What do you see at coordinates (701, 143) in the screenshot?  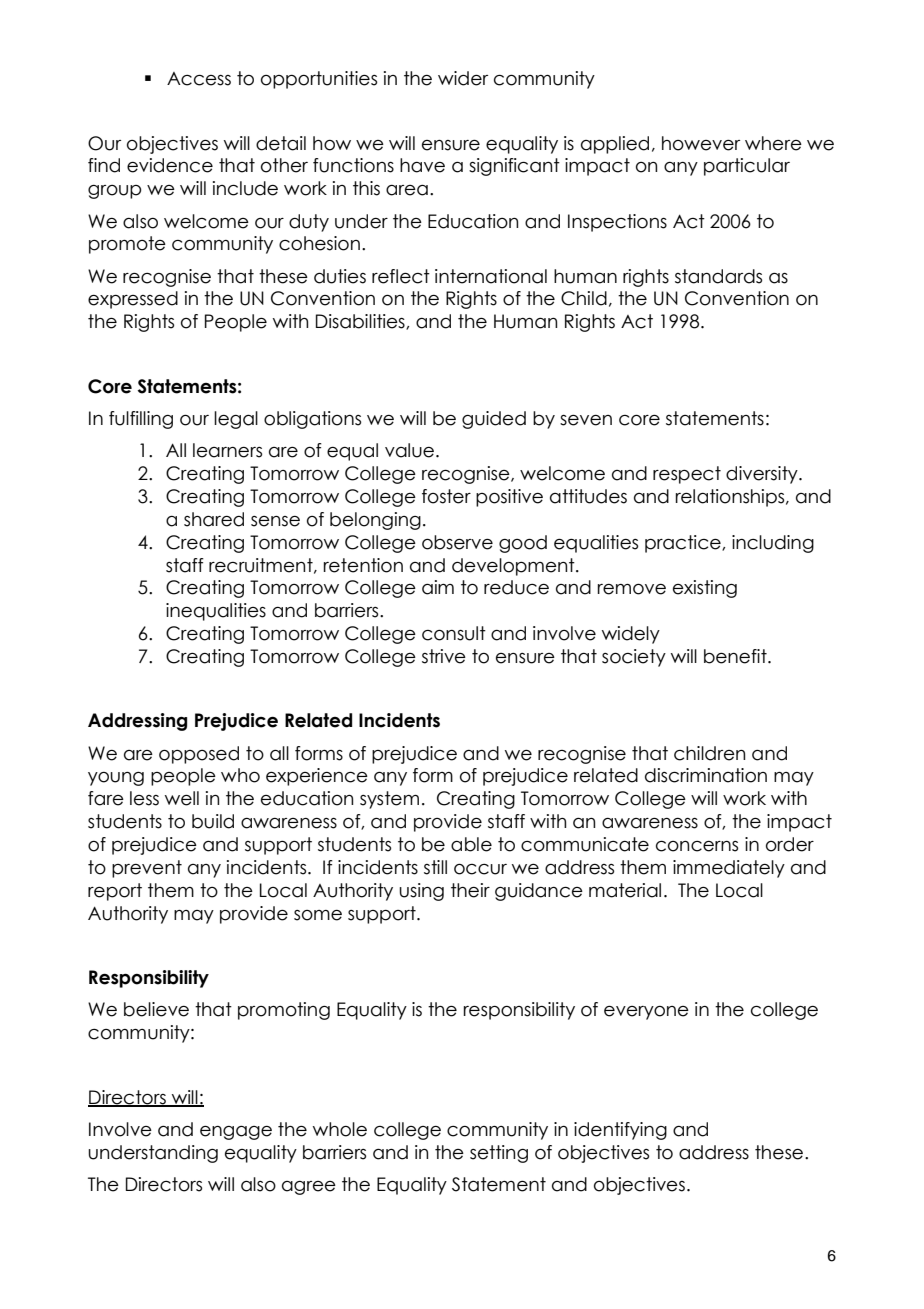 I see `however` at bounding box center [701, 143].
